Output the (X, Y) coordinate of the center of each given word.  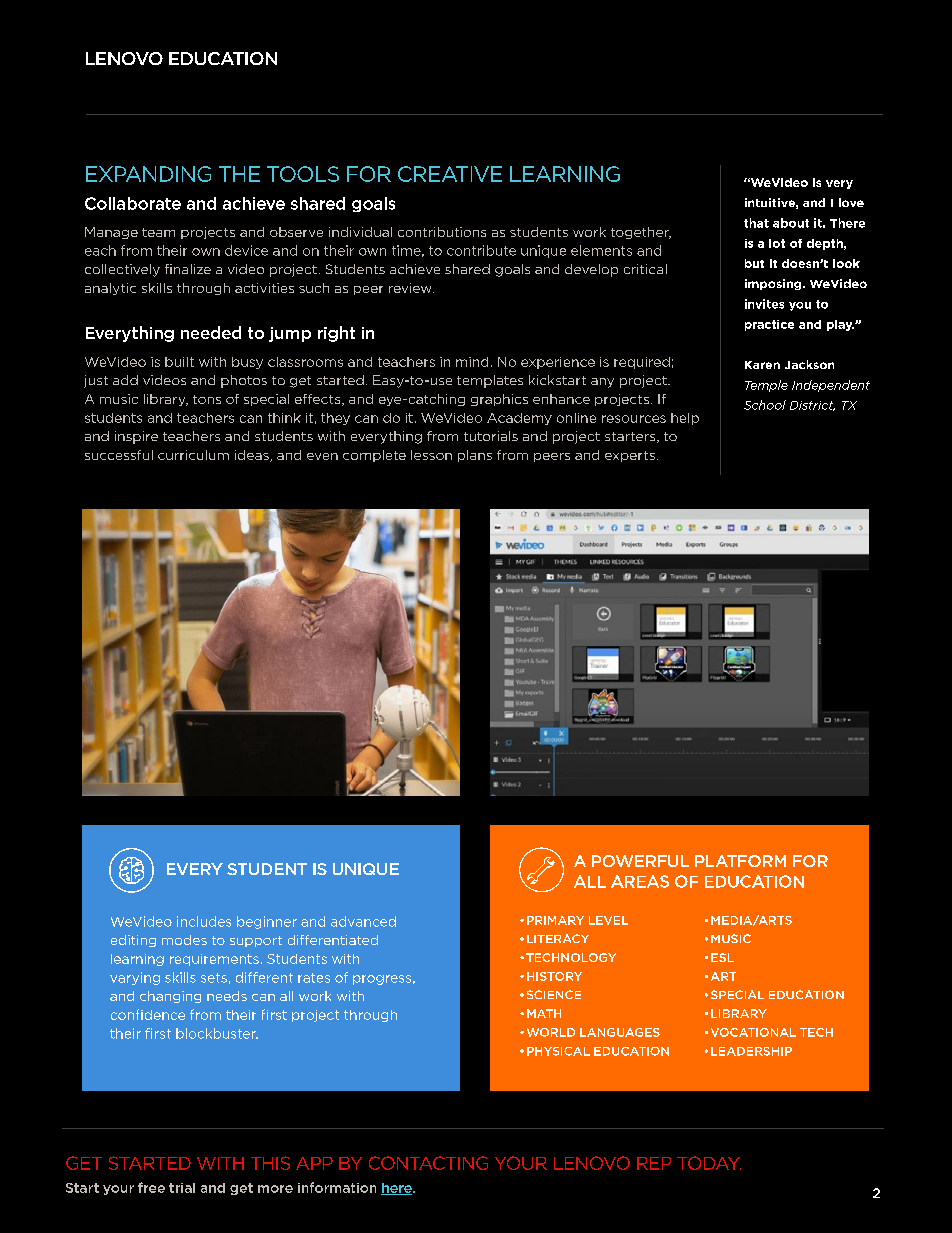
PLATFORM (740, 861)
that (756, 223)
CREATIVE (450, 174)
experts (630, 456)
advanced (363, 921)
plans (475, 456)
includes (204, 921)
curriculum (193, 455)
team (158, 232)
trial (182, 1188)
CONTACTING (428, 1163)
